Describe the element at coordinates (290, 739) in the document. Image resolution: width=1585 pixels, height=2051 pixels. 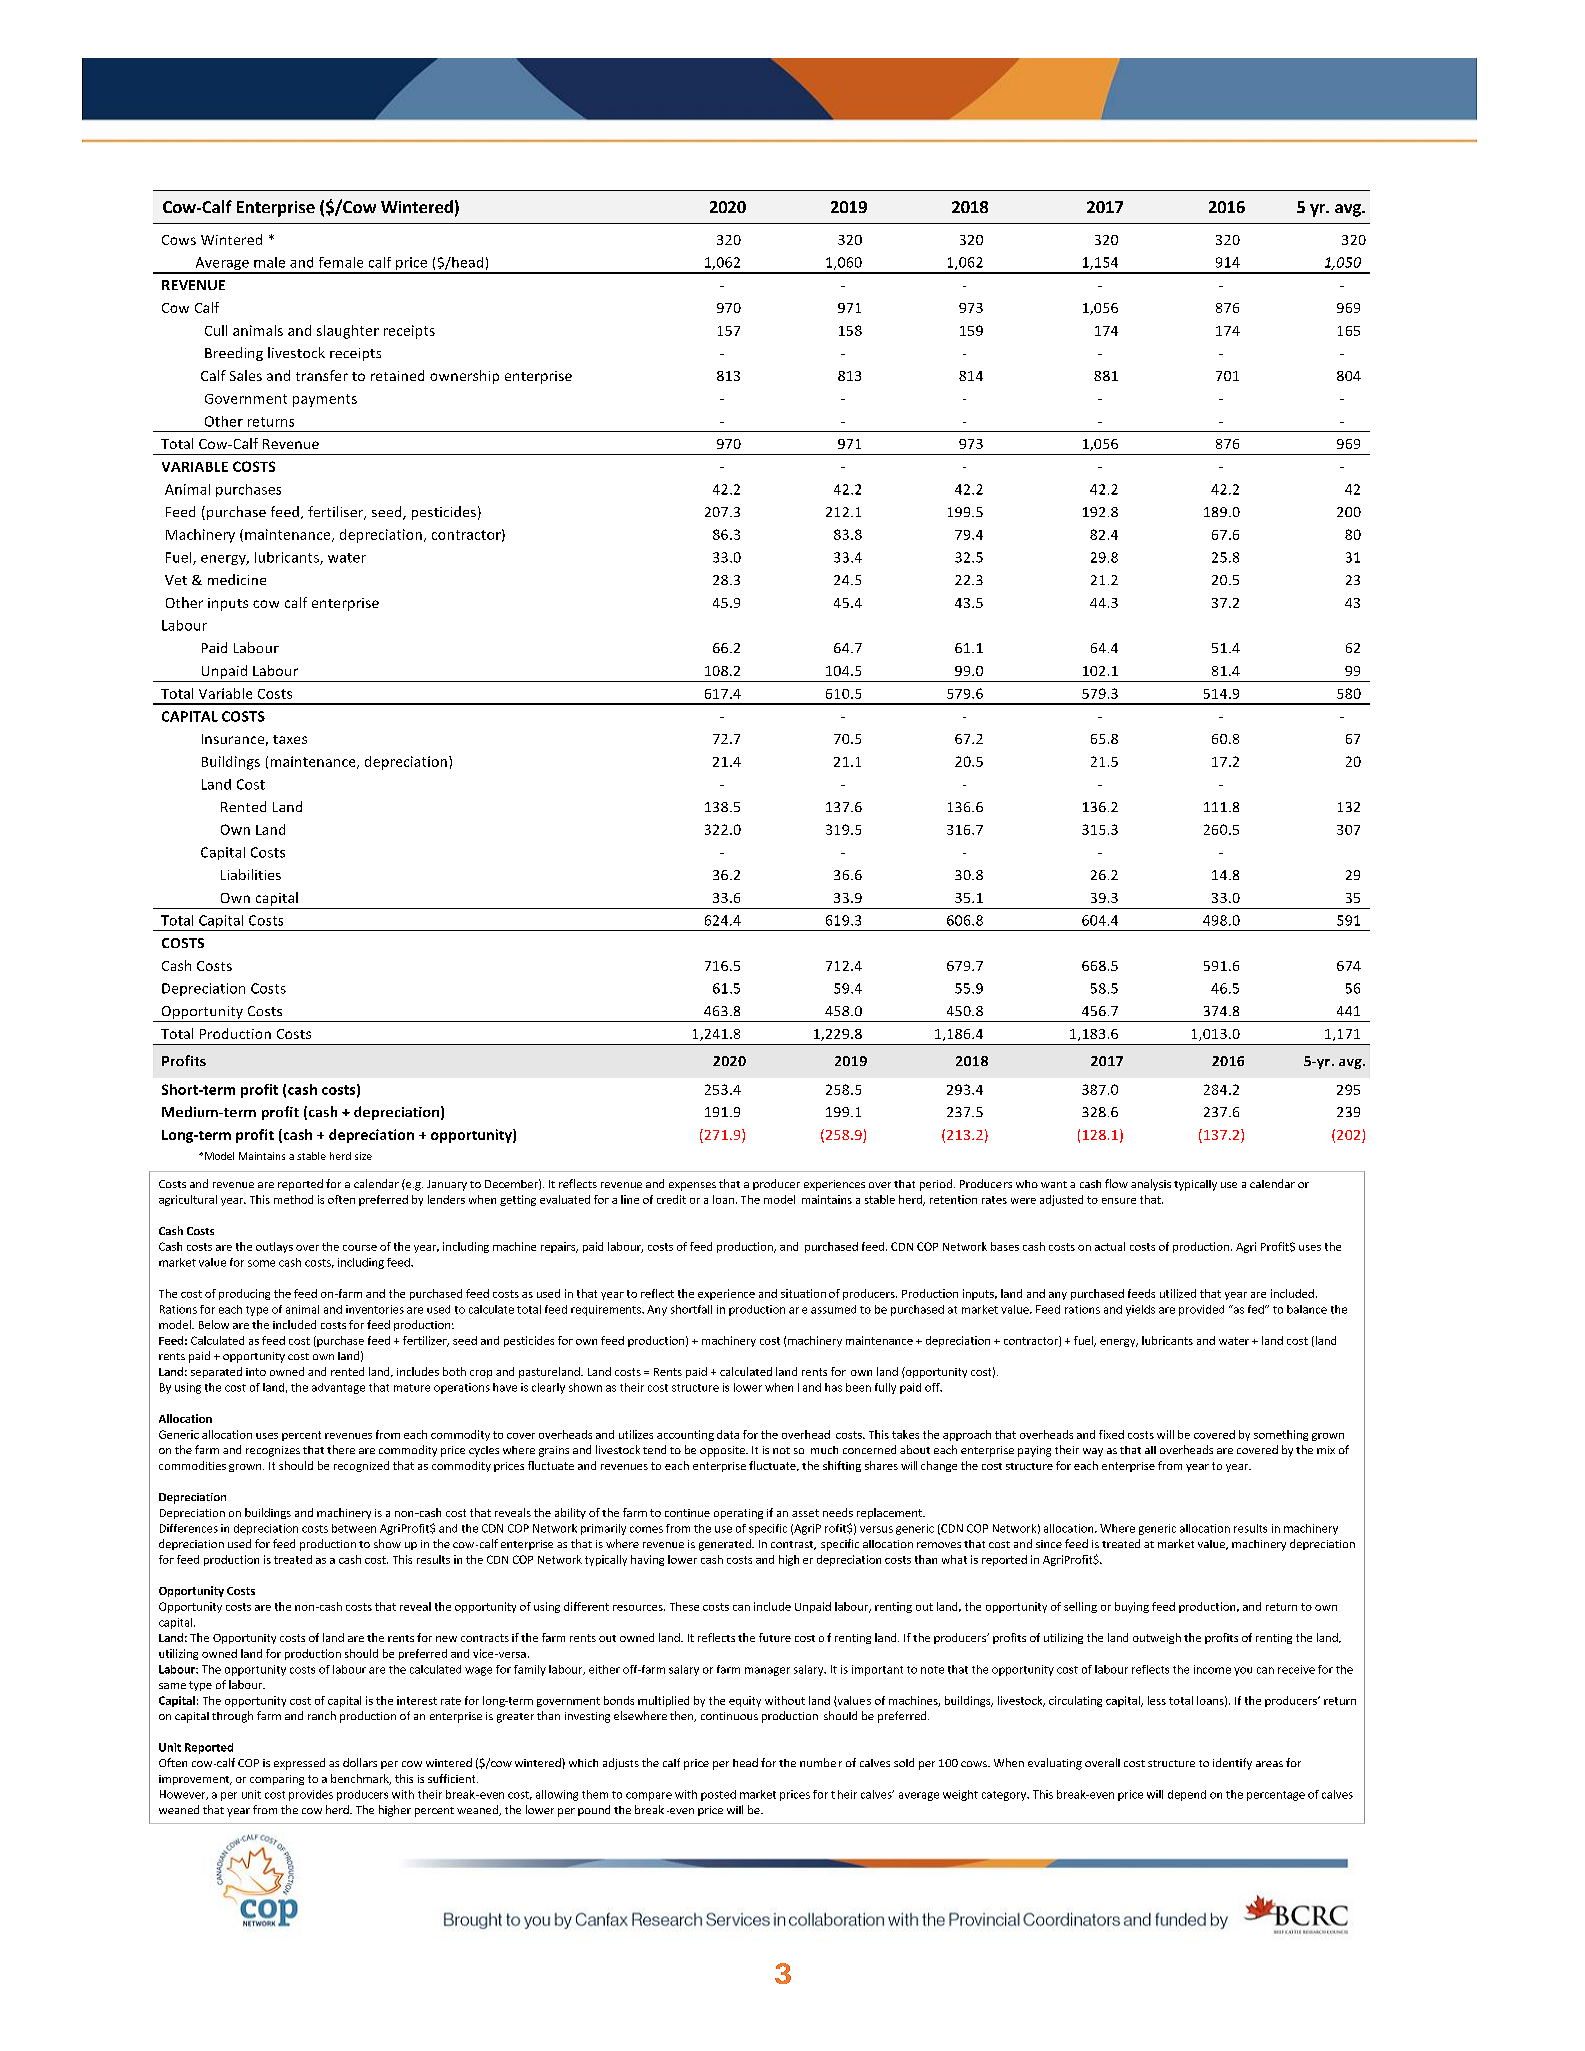
I see `taxes` at that location.
